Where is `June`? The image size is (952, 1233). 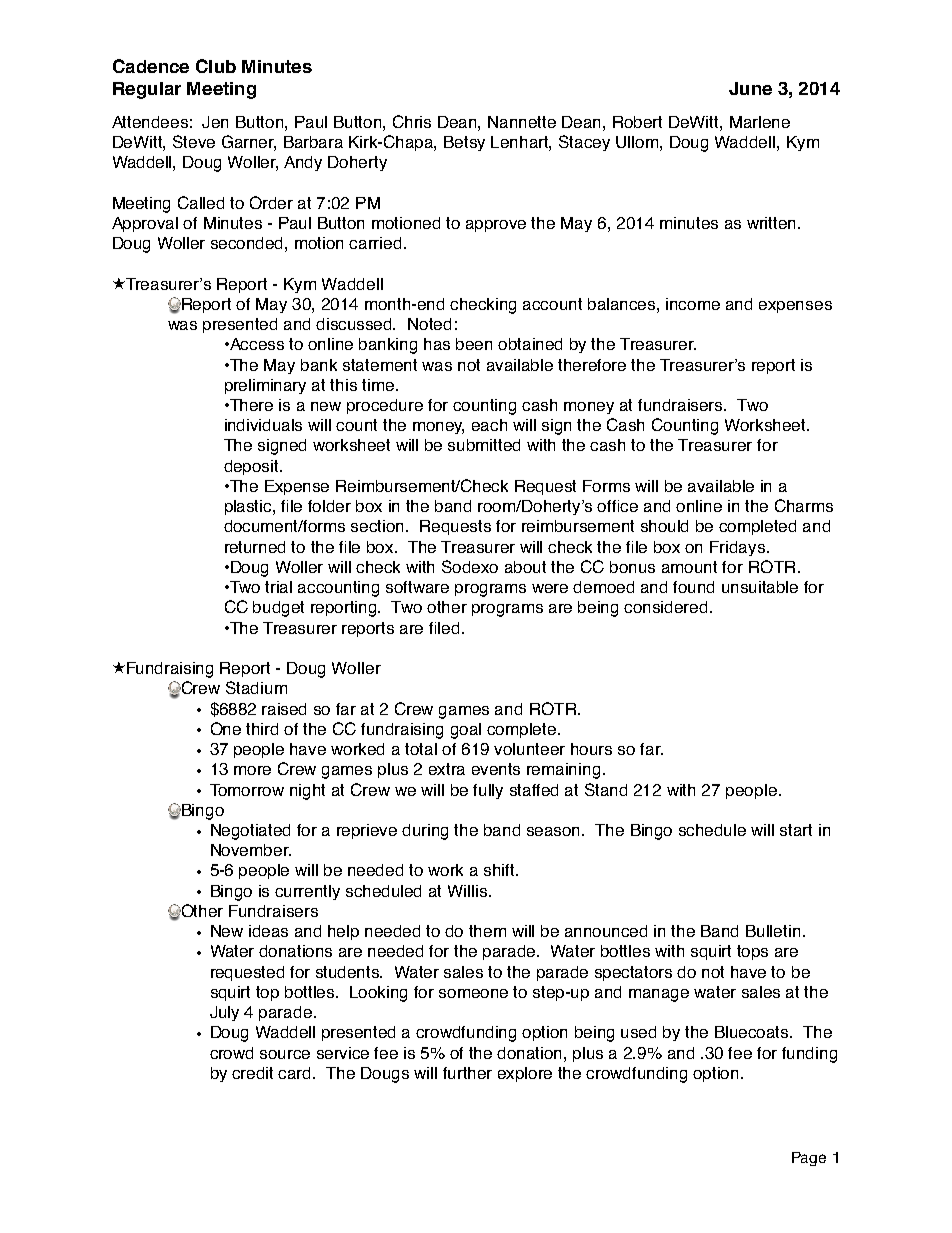 June is located at coordinates (750, 88).
